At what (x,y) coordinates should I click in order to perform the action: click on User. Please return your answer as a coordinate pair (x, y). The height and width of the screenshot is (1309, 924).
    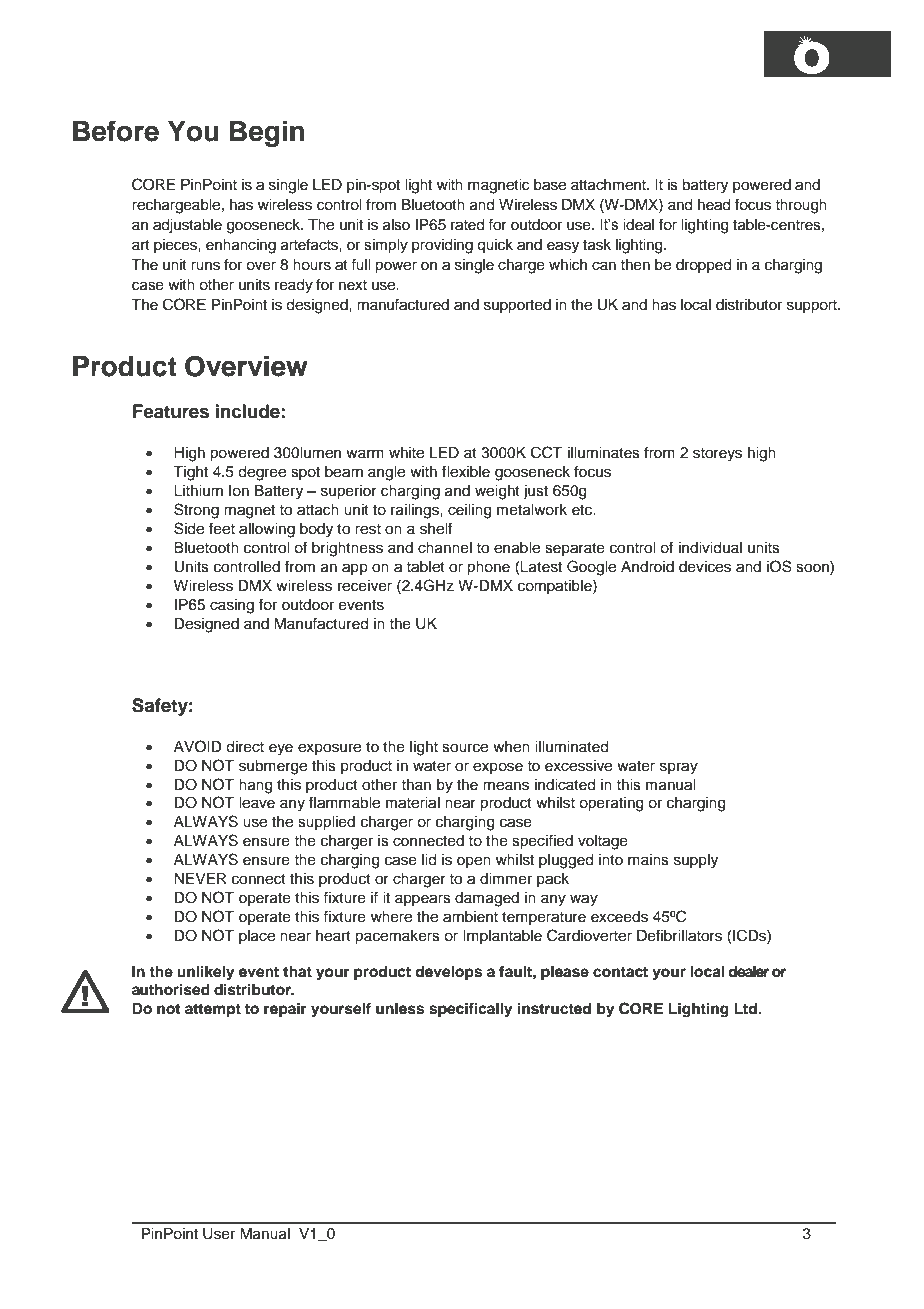
    Looking at the image, I should click on (219, 1234).
